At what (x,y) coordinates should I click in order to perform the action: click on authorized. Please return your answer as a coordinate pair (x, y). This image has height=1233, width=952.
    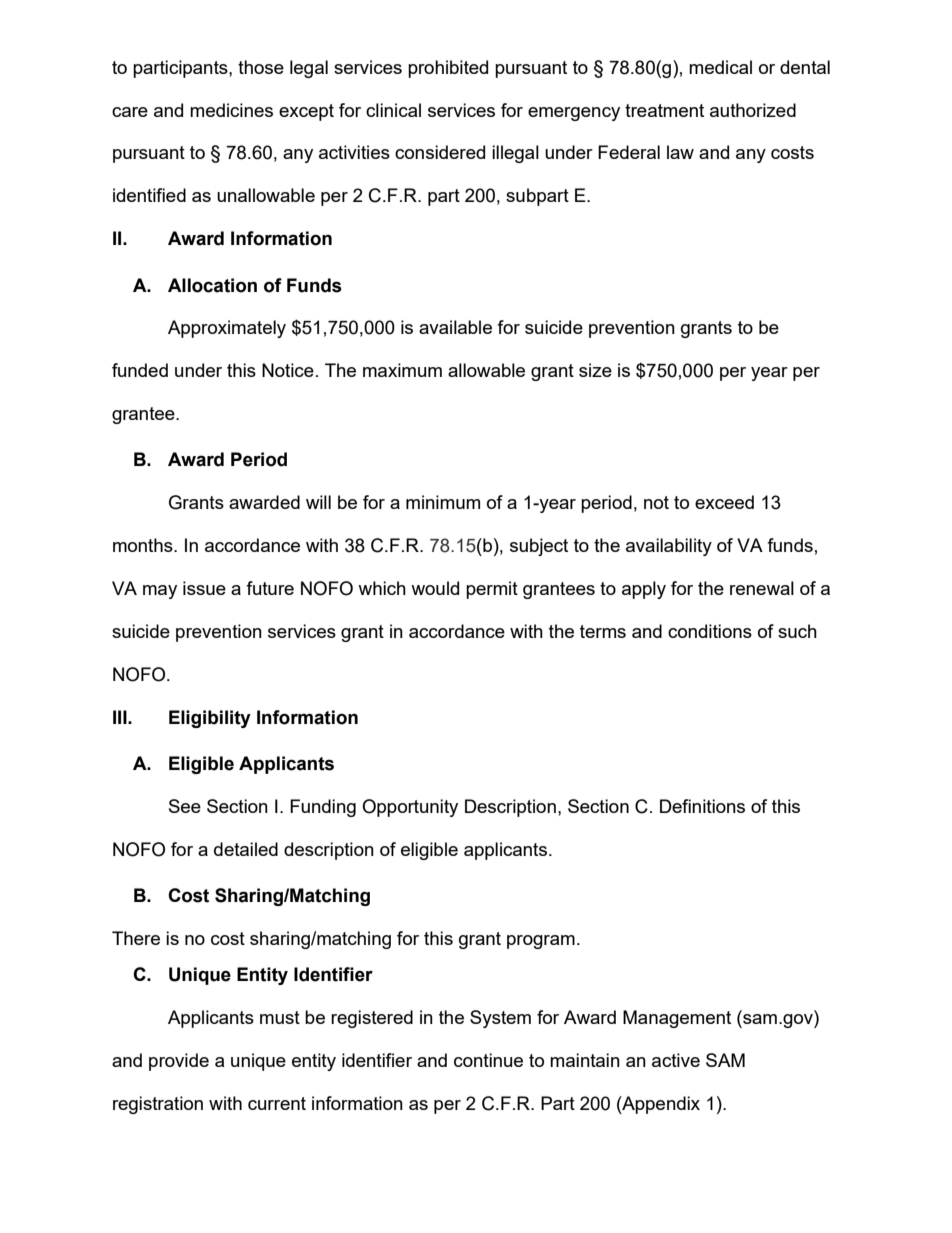
    Looking at the image, I should click on (753, 110).
